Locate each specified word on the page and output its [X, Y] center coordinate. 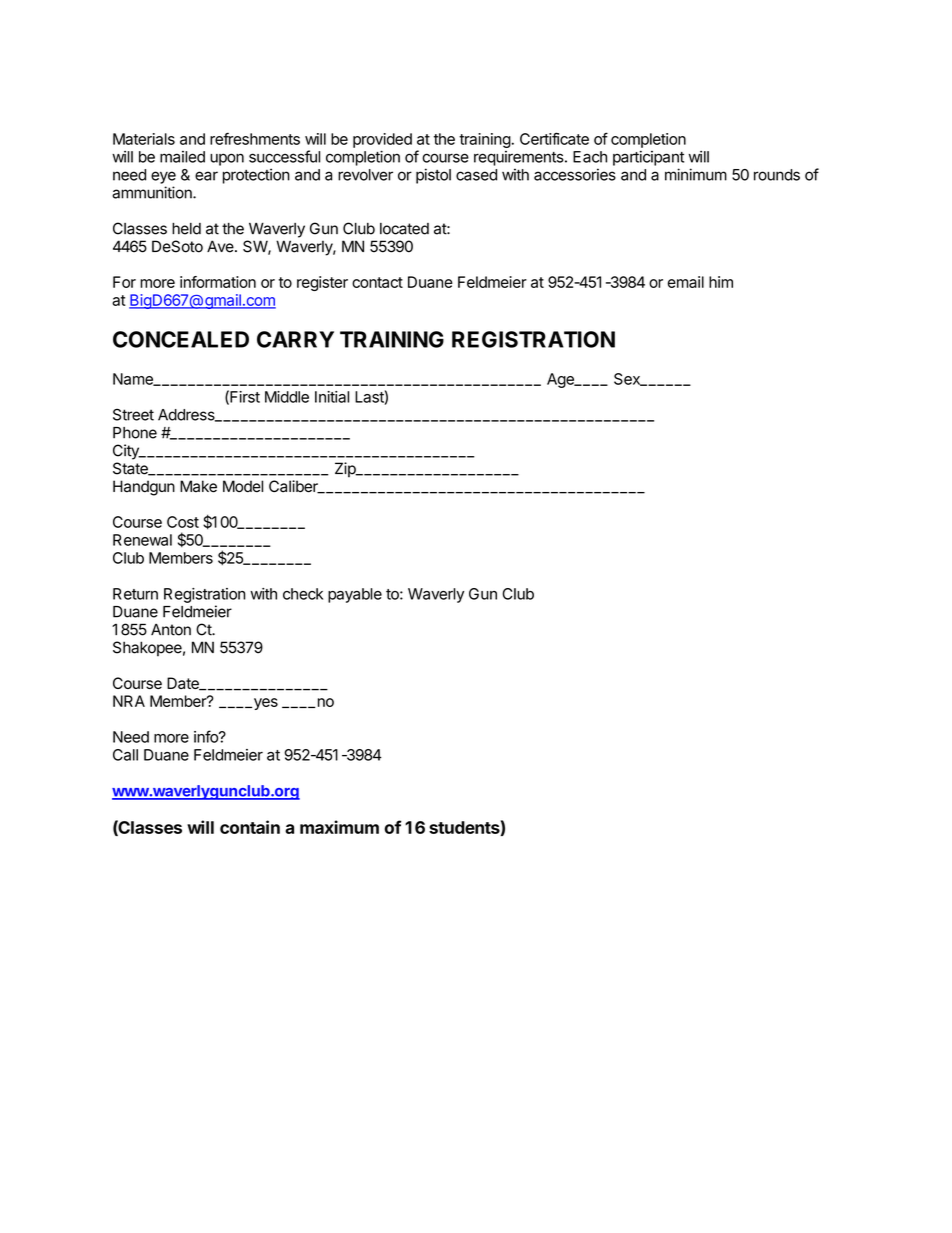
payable [355, 595]
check [303, 594]
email [686, 282]
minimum [696, 174]
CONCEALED [181, 339]
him [721, 282]
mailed [182, 157]
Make [198, 486]
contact [377, 282]
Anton [171, 630]
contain [250, 827]
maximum [339, 827]
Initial [332, 397]
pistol [433, 176]
